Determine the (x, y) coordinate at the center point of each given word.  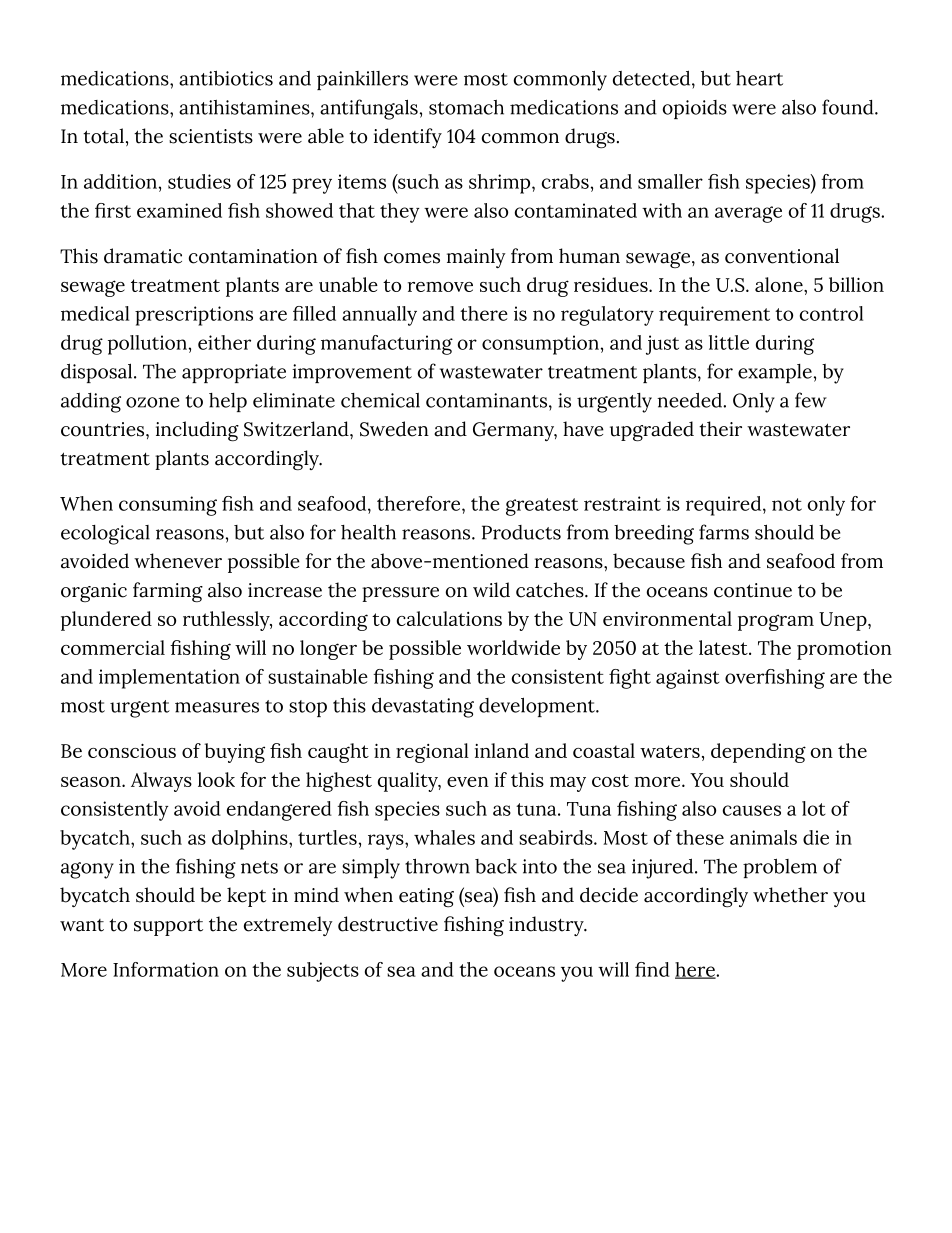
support (168, 927)
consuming (168, 506)
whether (790, 895)
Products (521, 532)
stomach (466, 107)
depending (758, 753)
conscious (132, 751)
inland (502, 750)
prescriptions (194, 316)
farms (724, 532)
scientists (211, 136)
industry (547, 926)
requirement (714, 316)
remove (440, 287)
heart (759, 78)
